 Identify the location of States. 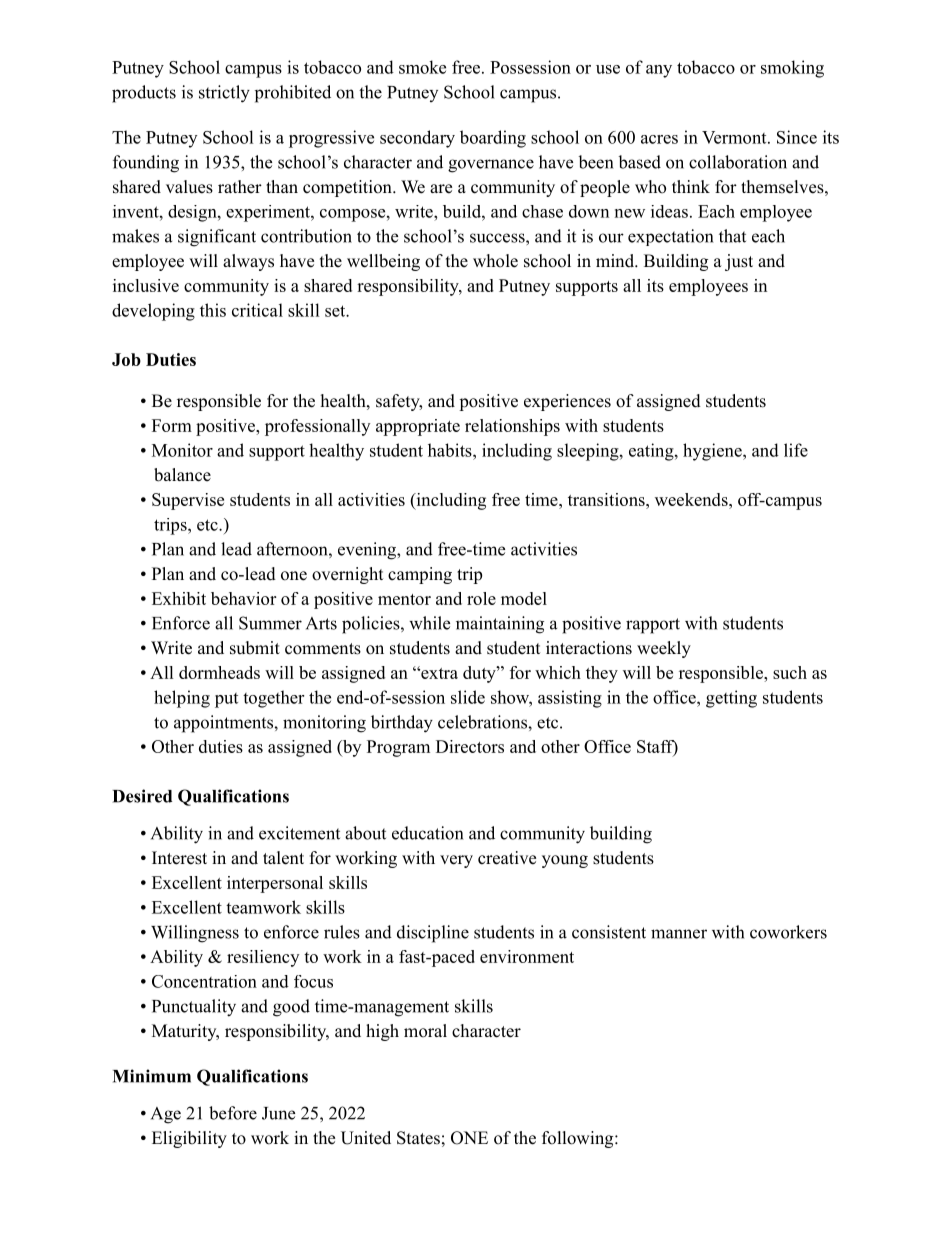
(418, 1138).
